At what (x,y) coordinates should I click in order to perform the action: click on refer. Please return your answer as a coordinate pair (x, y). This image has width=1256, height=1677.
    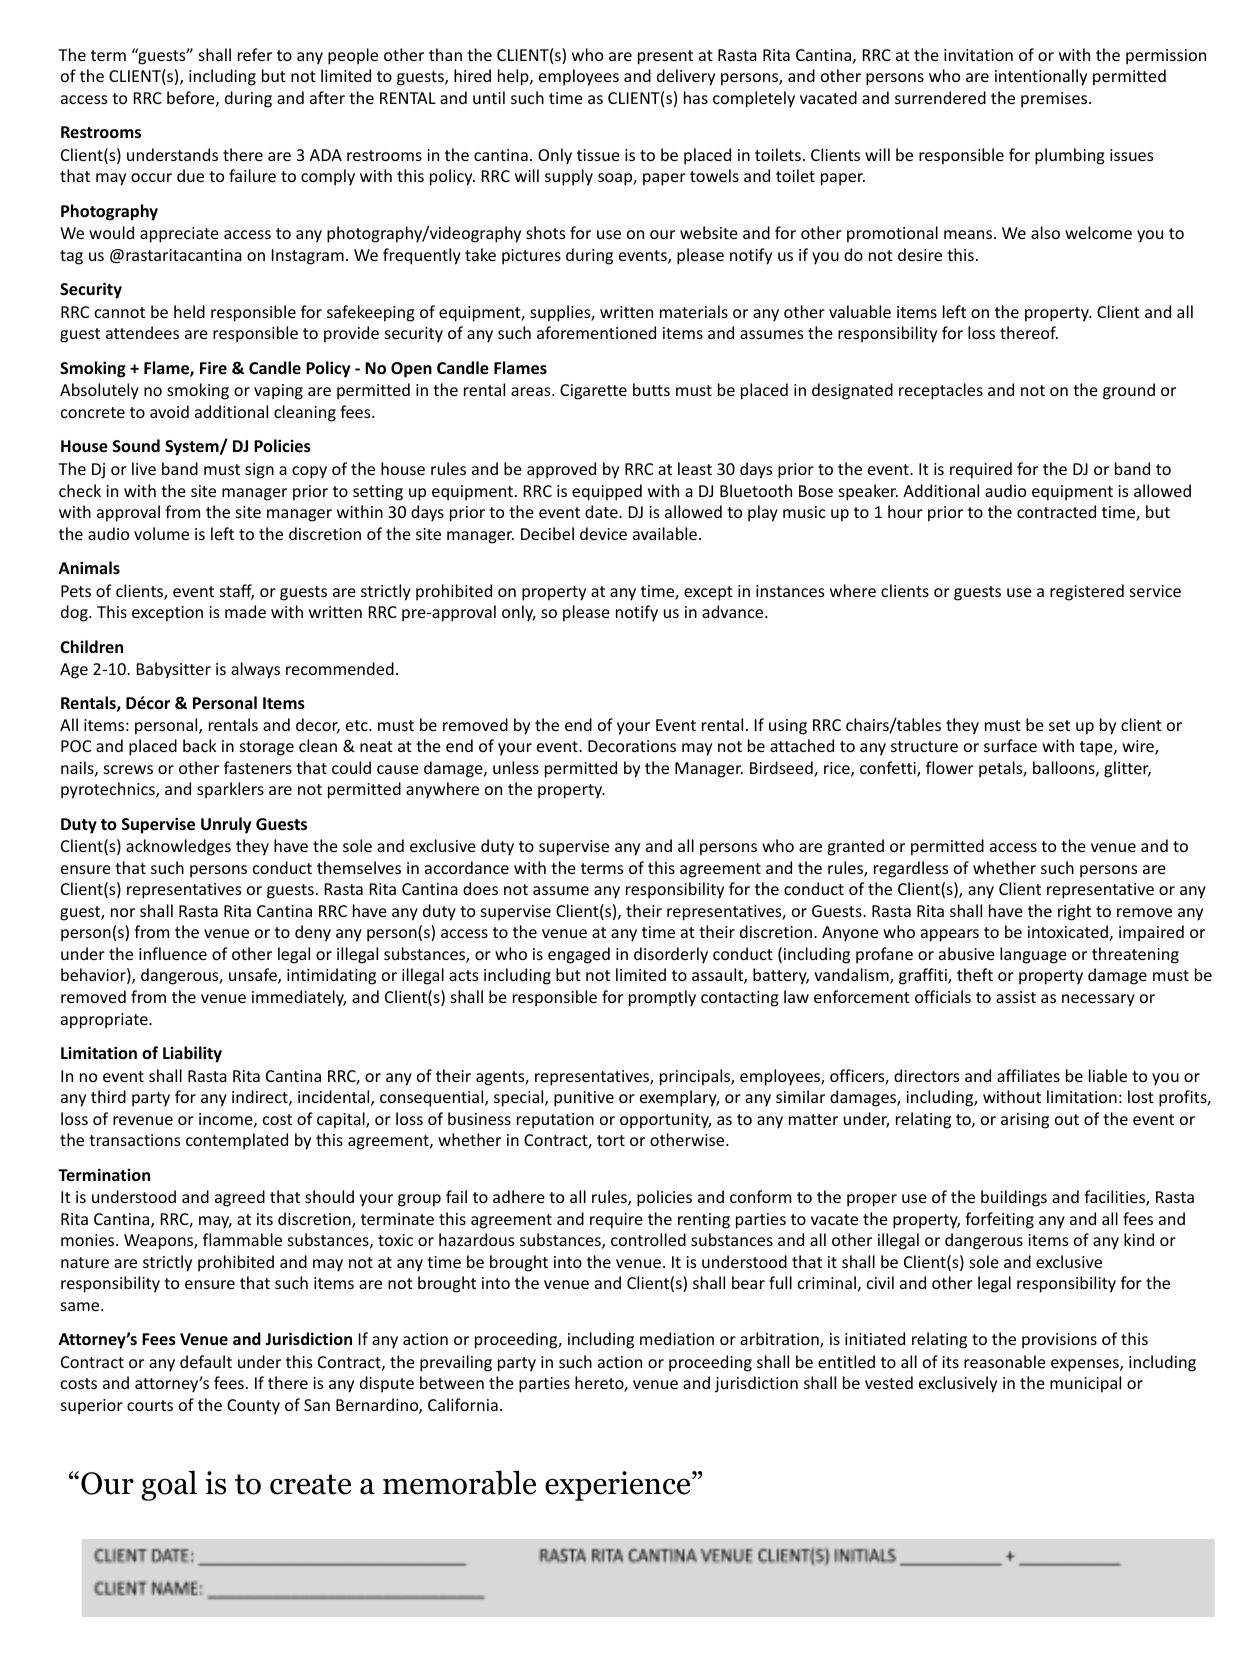
    Looking at the image, I should click on (255, 54).
